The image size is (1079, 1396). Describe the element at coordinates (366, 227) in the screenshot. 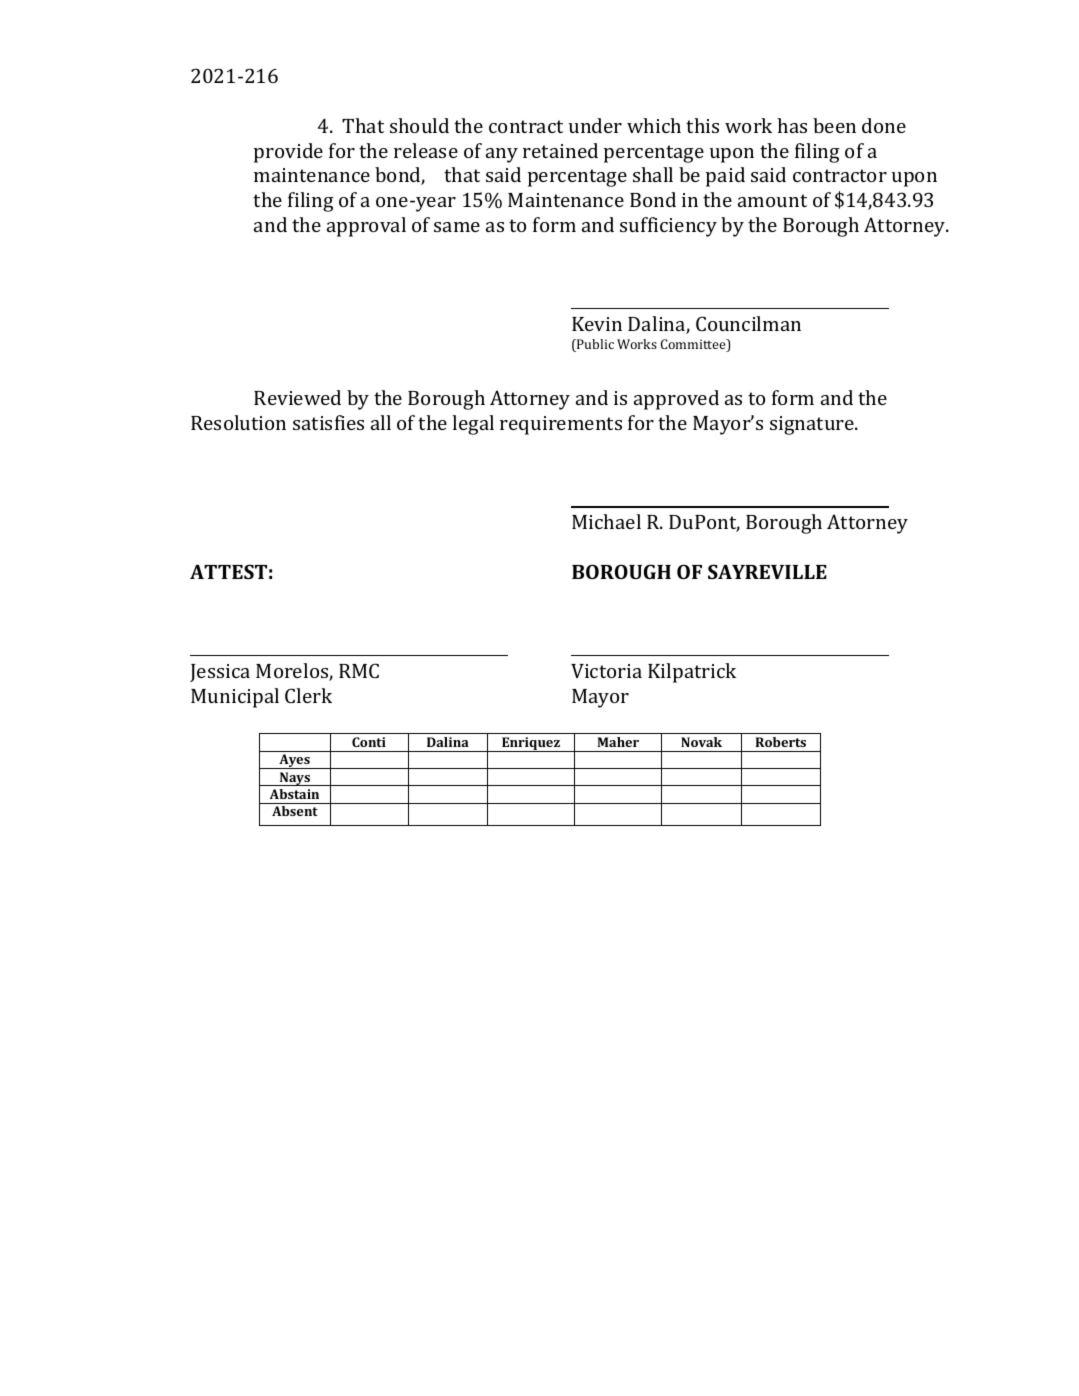

I see `approval` at that location.
